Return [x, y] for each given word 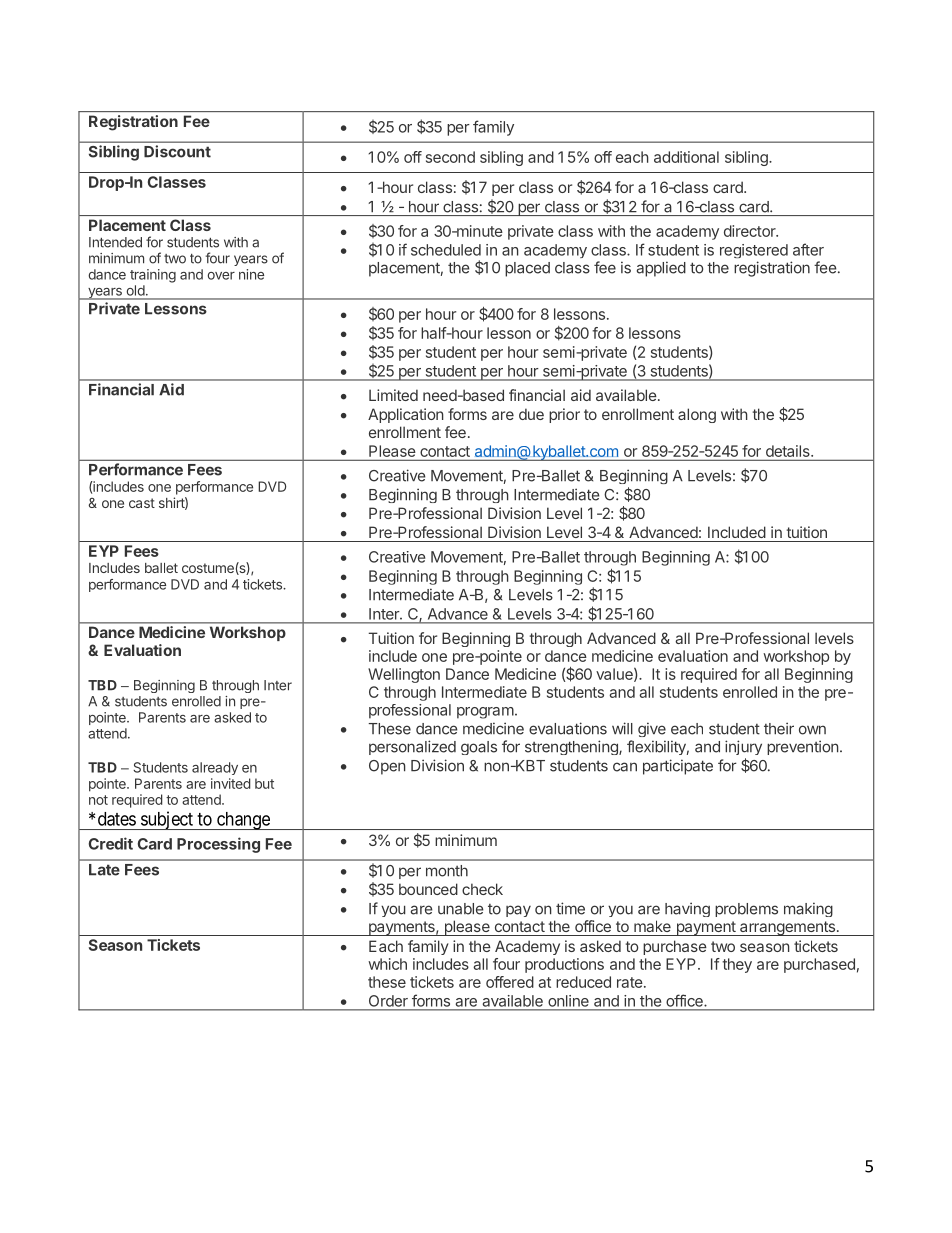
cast [142, 503]
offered [510, 982]
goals [479, 748]
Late [104, 870]
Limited [393, 395]
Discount [177, 151]
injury [743, 747]
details [789, 451]
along [697, 415]
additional [686, 157]
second [450, 157]
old [136, 290]
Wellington [404, 675]
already [215, 768]
